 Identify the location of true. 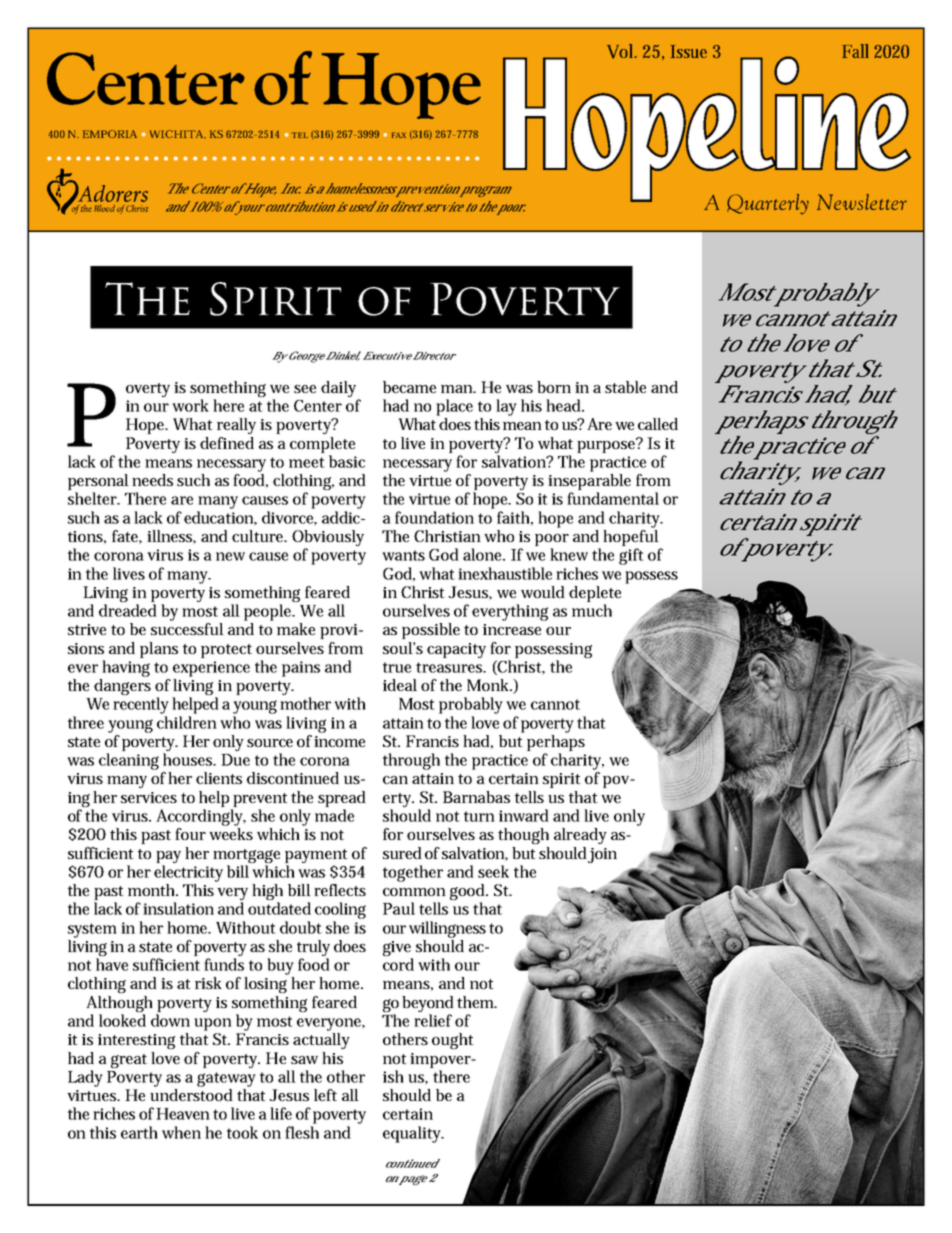
(397, 667).
